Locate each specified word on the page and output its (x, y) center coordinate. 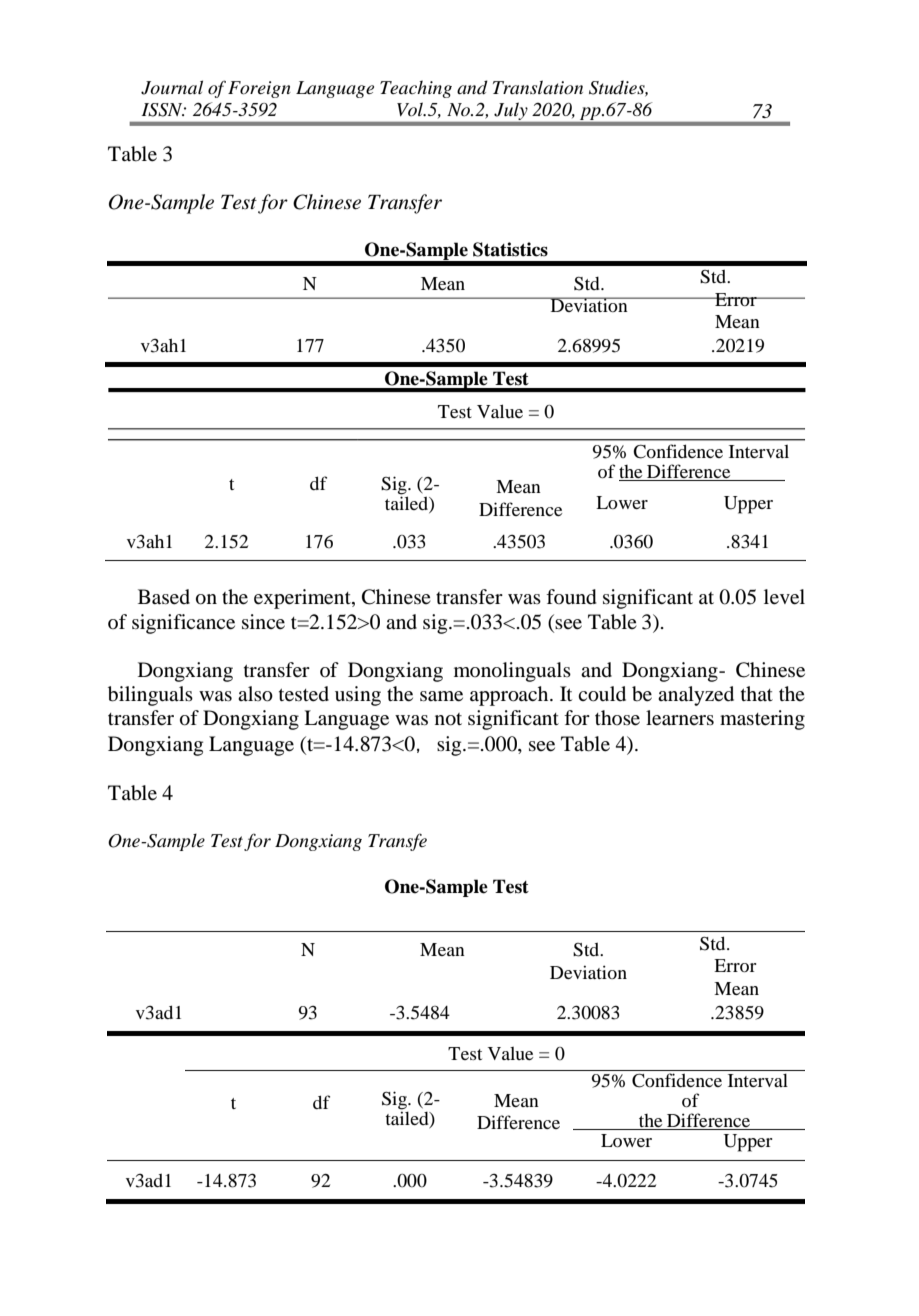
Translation (538, 87)
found (571, 597)
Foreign (259, 89)
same (441, 696)
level (784, 597)
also (255, 694)
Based (164, 597)
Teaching (416, 89)
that (757, 693)
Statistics (510, 249)
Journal (172, 87)
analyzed (696, 696)
